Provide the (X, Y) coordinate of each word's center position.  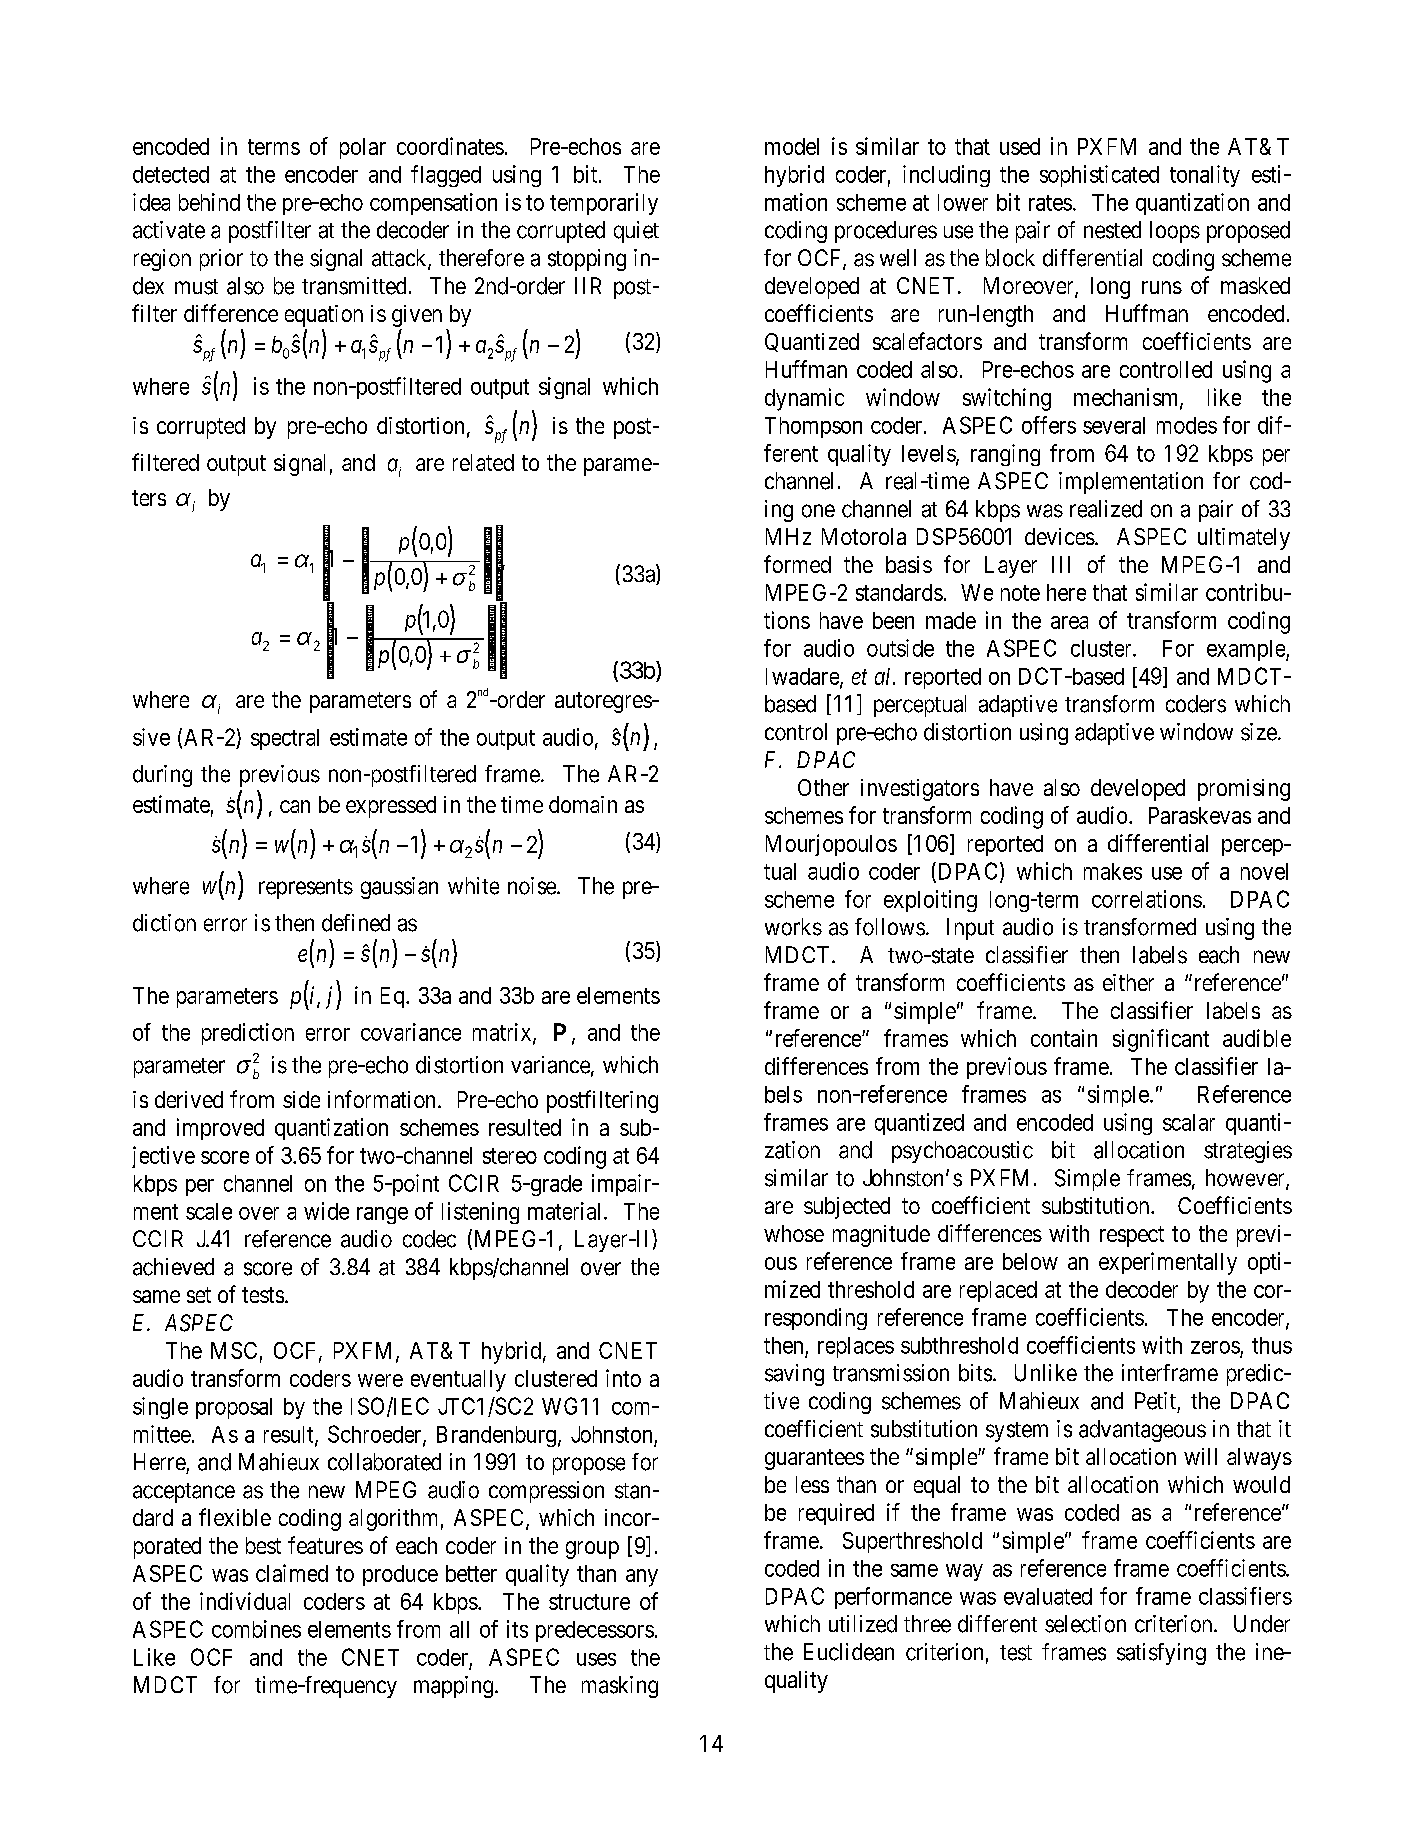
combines (256, 1629)
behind (209, 202)
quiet (636, 232)
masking (620, 1687)
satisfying (1161, 1654)
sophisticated (1099, 176)
